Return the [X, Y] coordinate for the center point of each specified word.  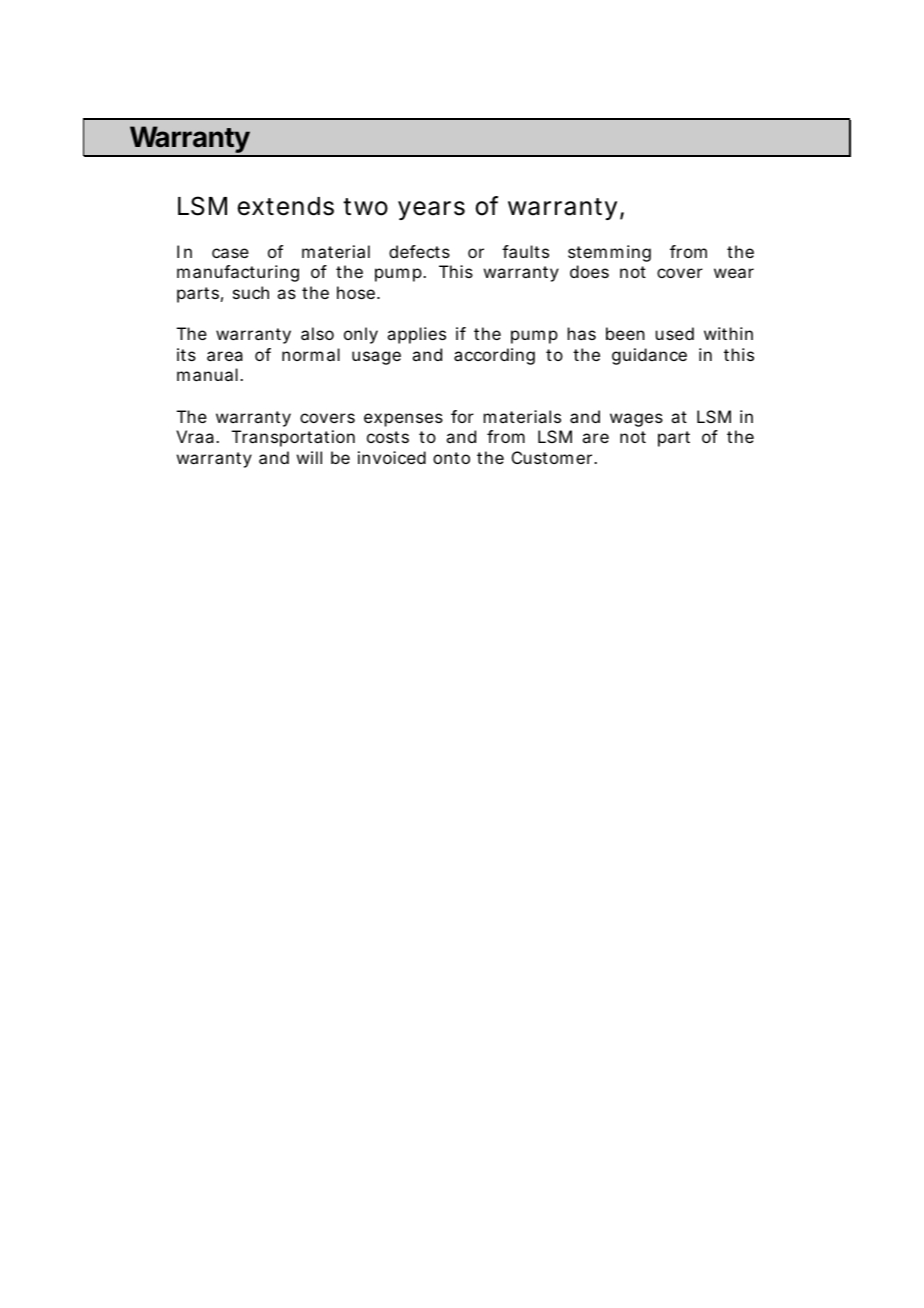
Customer [552, 457]
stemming [609, 253]
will [309, 457]
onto [451, 458]
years [431, 210]
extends [286, 206]
